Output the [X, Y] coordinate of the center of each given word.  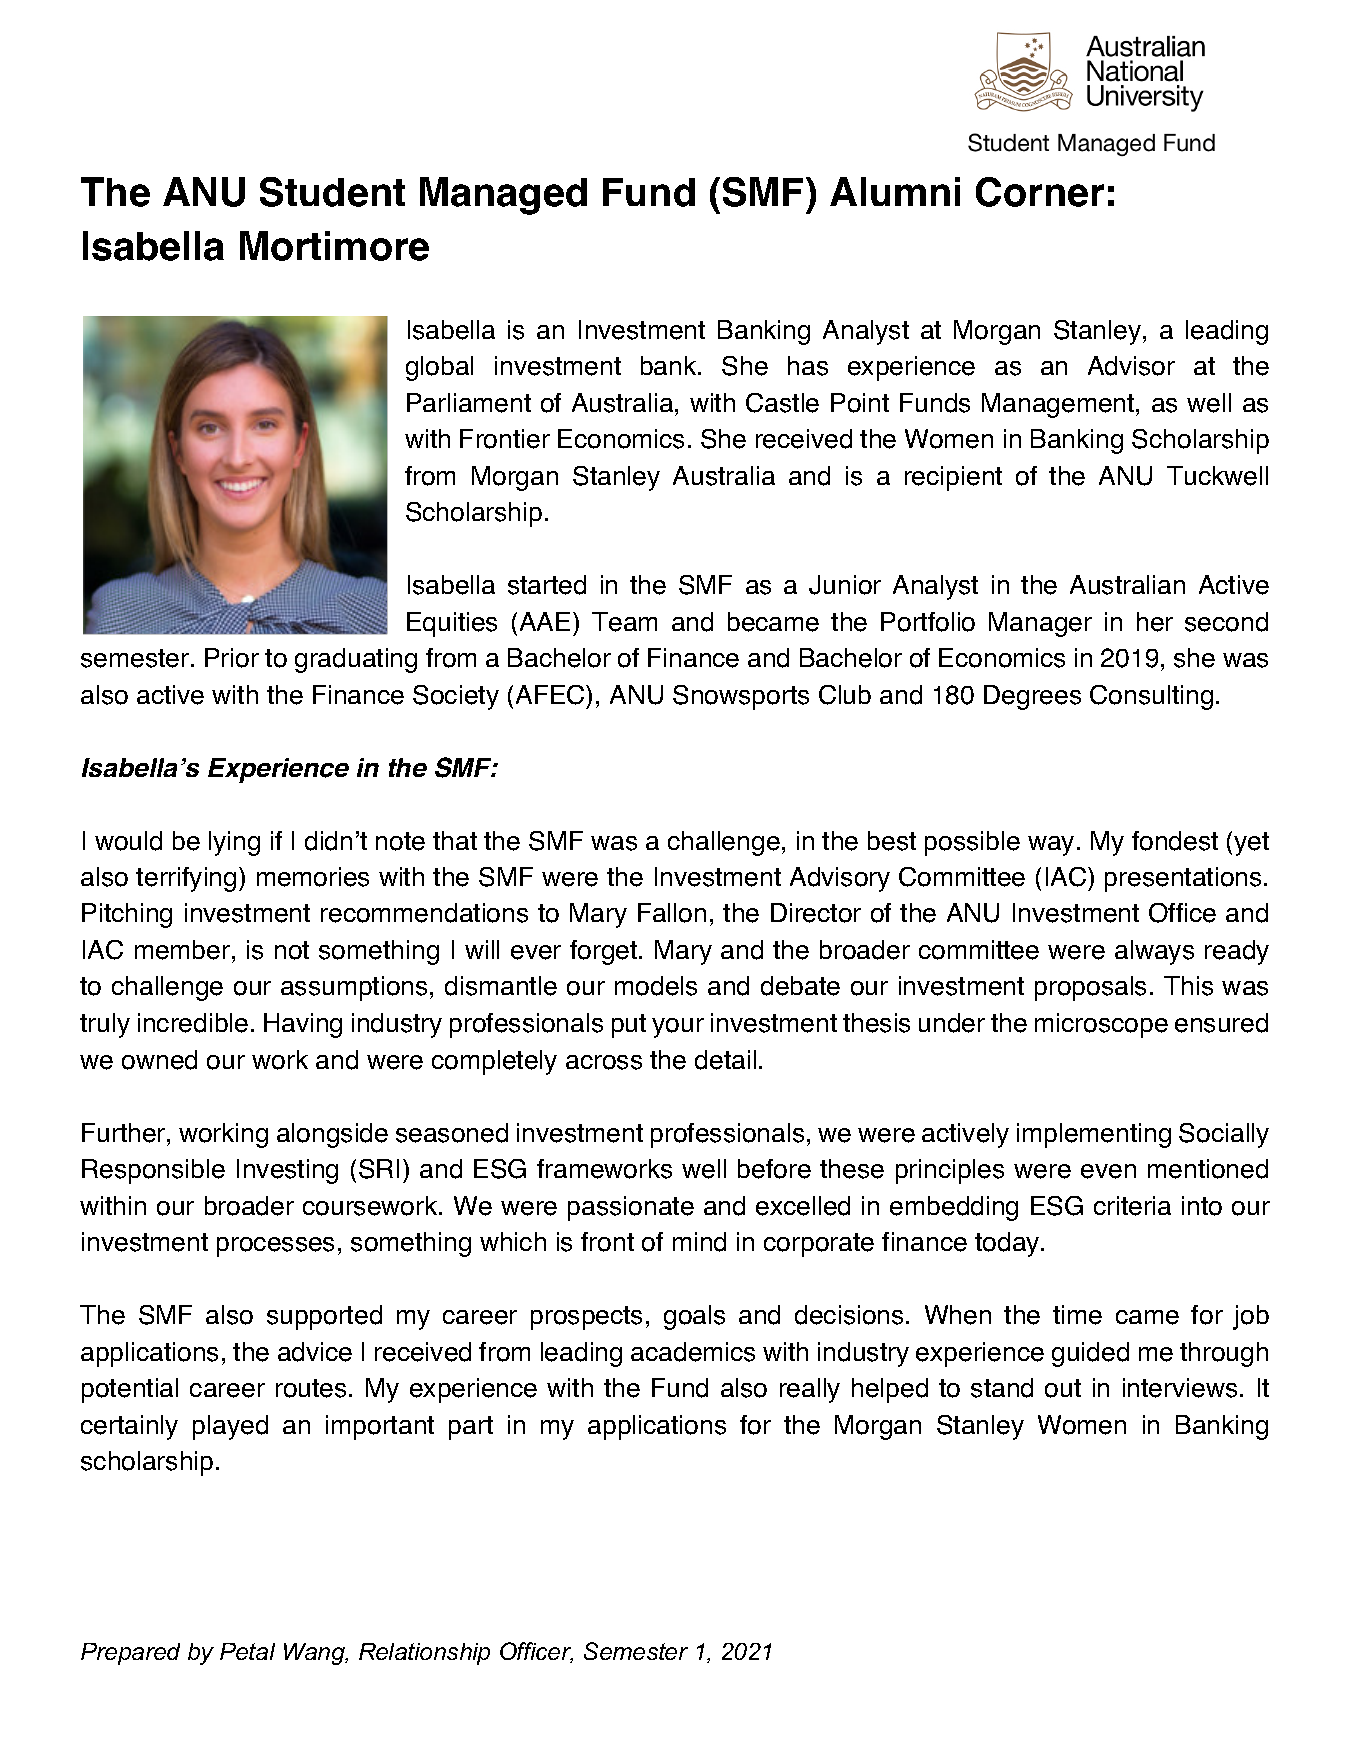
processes [275, 1247]
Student [332, 192]
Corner [1040, 192]
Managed [503, 196]
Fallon [672, 913]
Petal [247, 1651]
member [182, 950]
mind [699, 1242]
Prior [232, 658]
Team [624, 622]
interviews [1180, 1388]
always [1154, 952]
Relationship [424, 1654]
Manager [1040, 624]
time [1077, 1315]
